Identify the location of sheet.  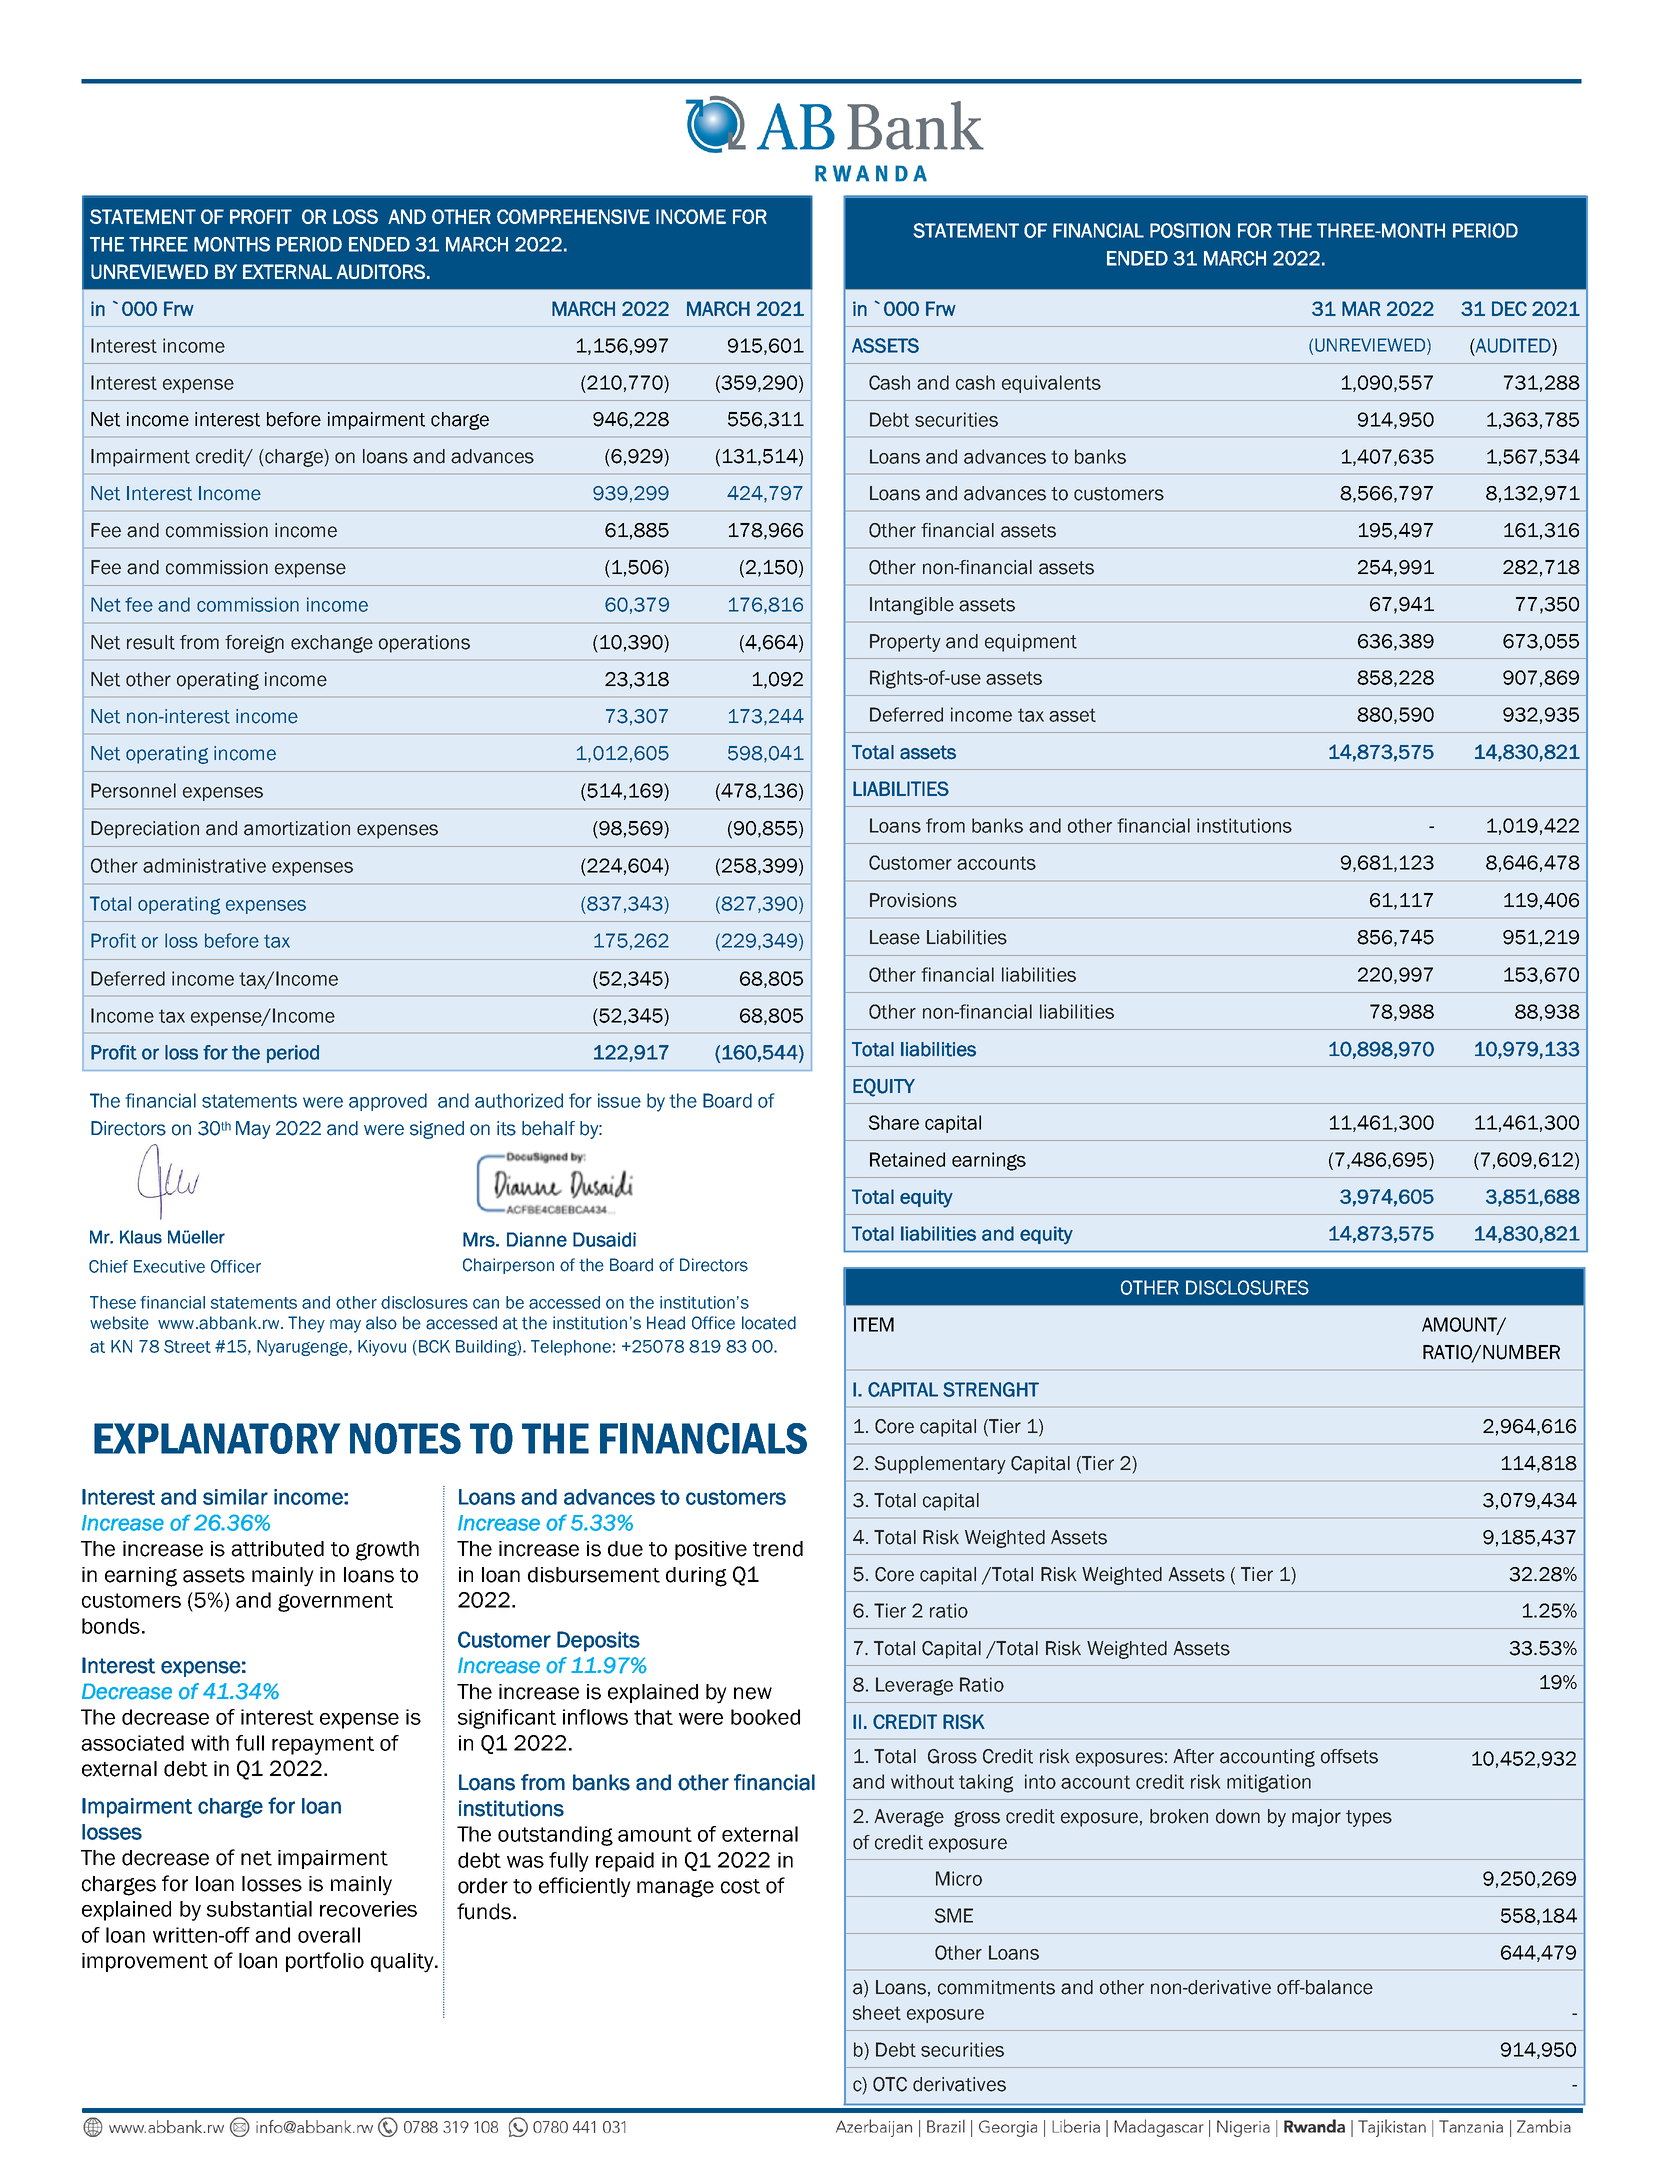
(877, 2012).
